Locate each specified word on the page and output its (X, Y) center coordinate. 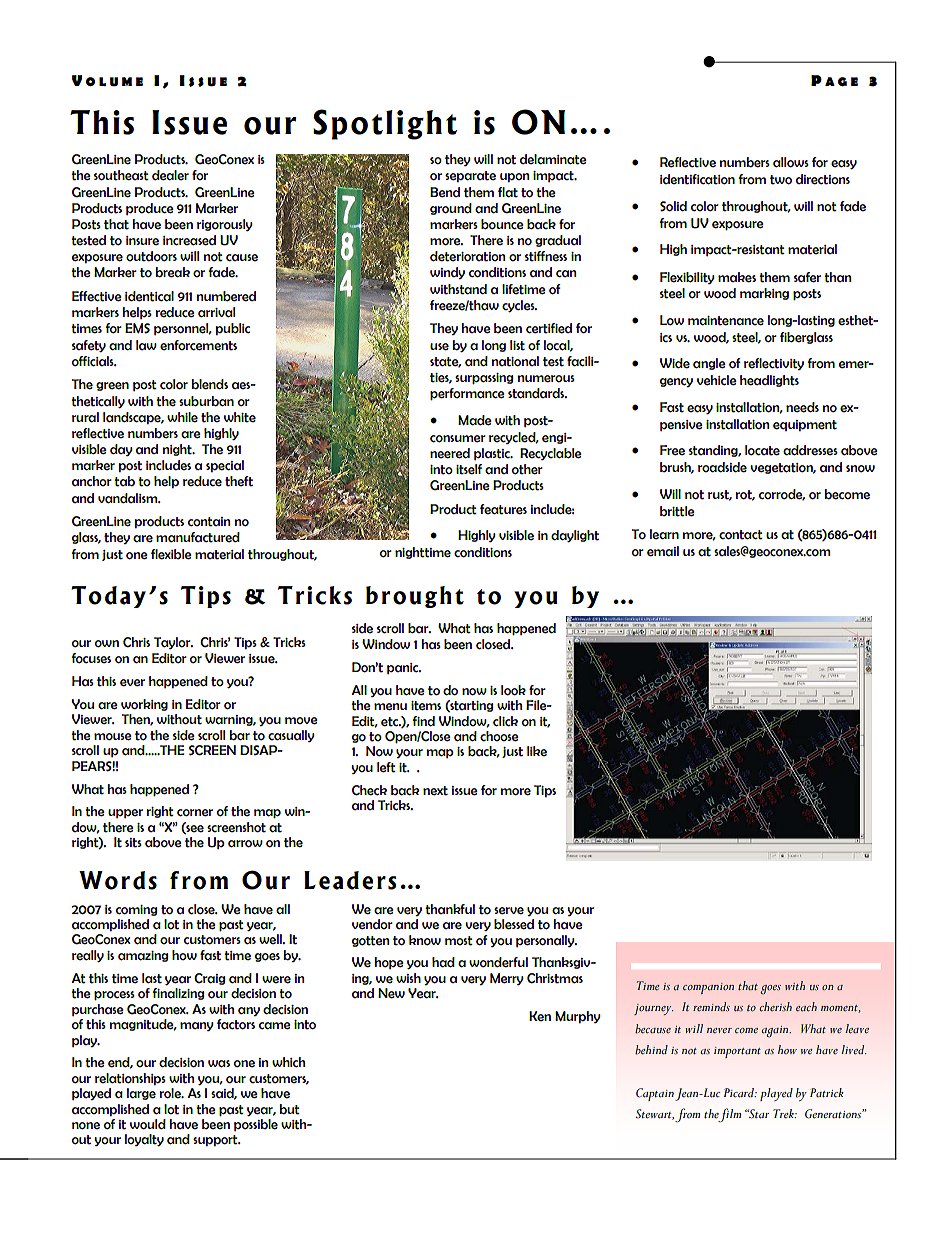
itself (469, 469)
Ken (540, 1016)
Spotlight (385, 124)
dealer (170, 175)
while (182, 417)
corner (195, 813)
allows (791, 162)
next (435, 791)
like (537, 751)
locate (762, 450)
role (171, 1093)
